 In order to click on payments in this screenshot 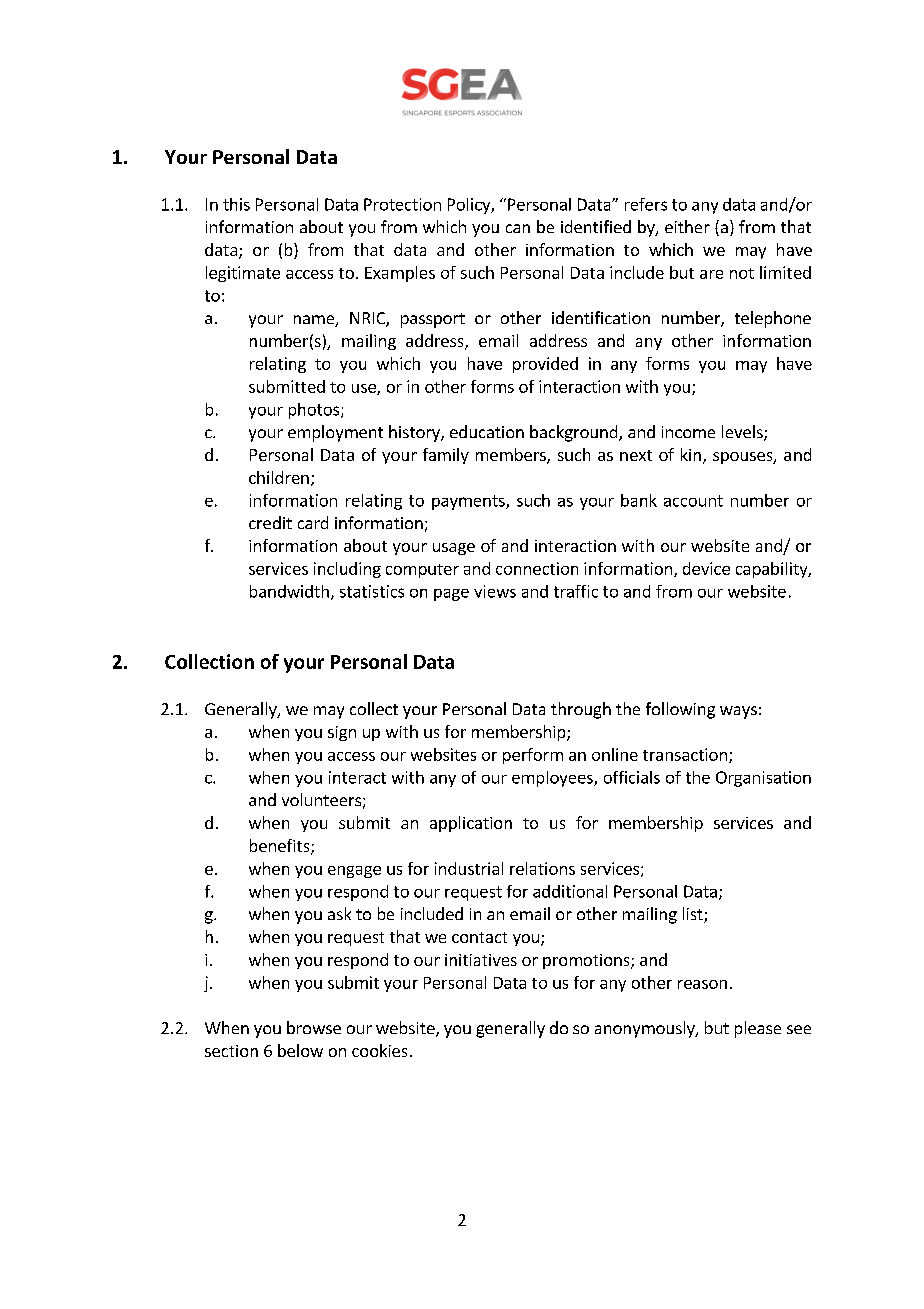, I will do `click(469, 502)`.
